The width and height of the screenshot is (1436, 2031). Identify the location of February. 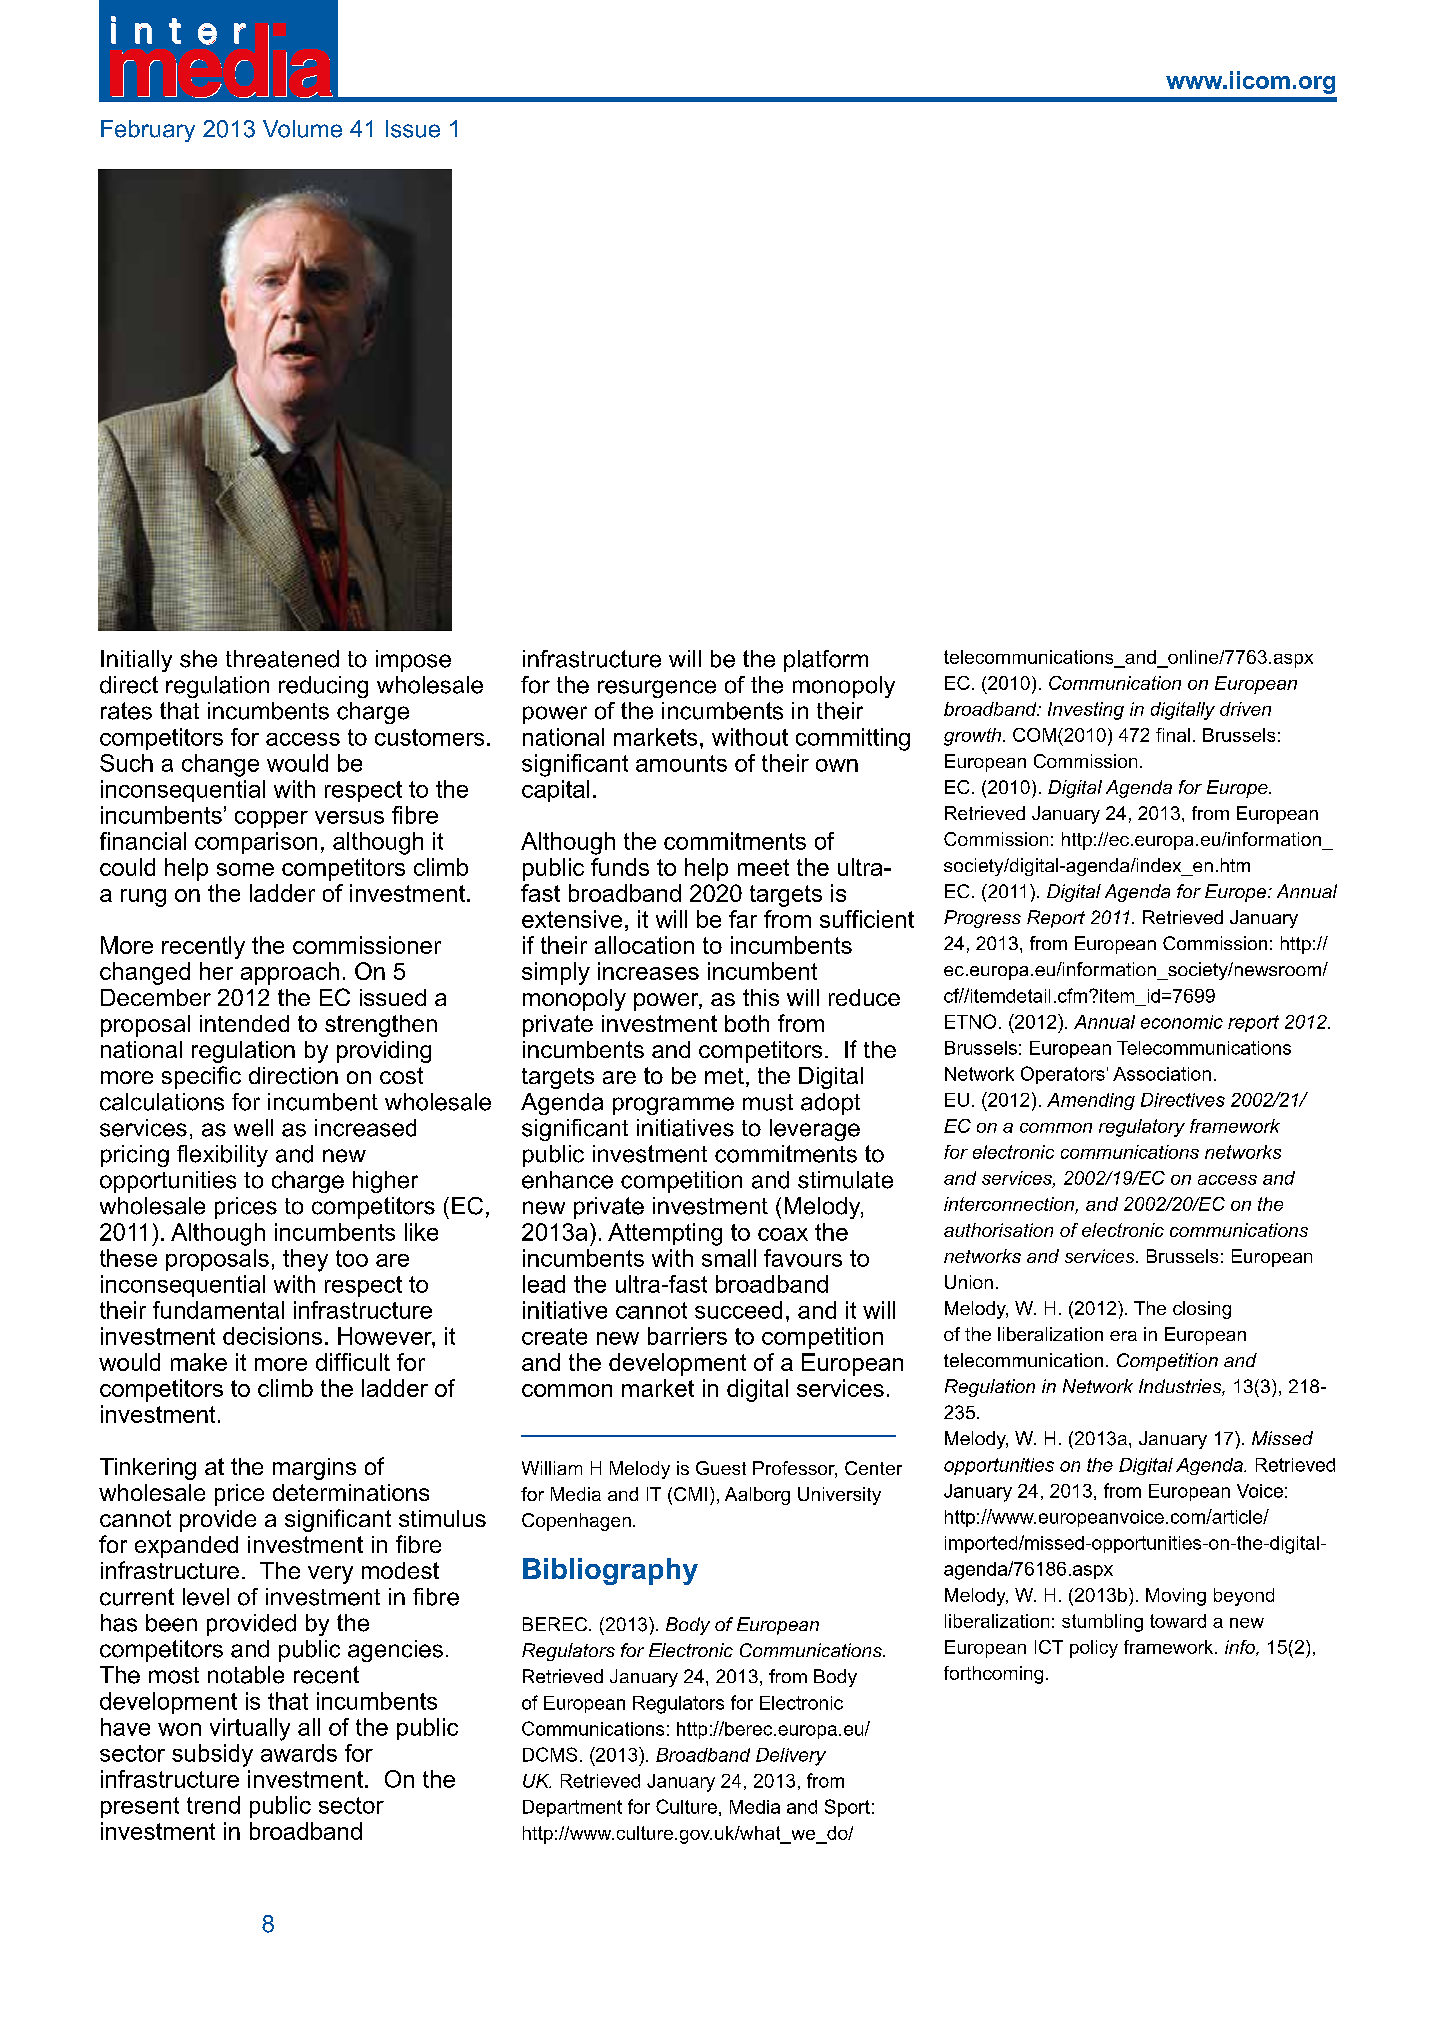
(148, 131).
